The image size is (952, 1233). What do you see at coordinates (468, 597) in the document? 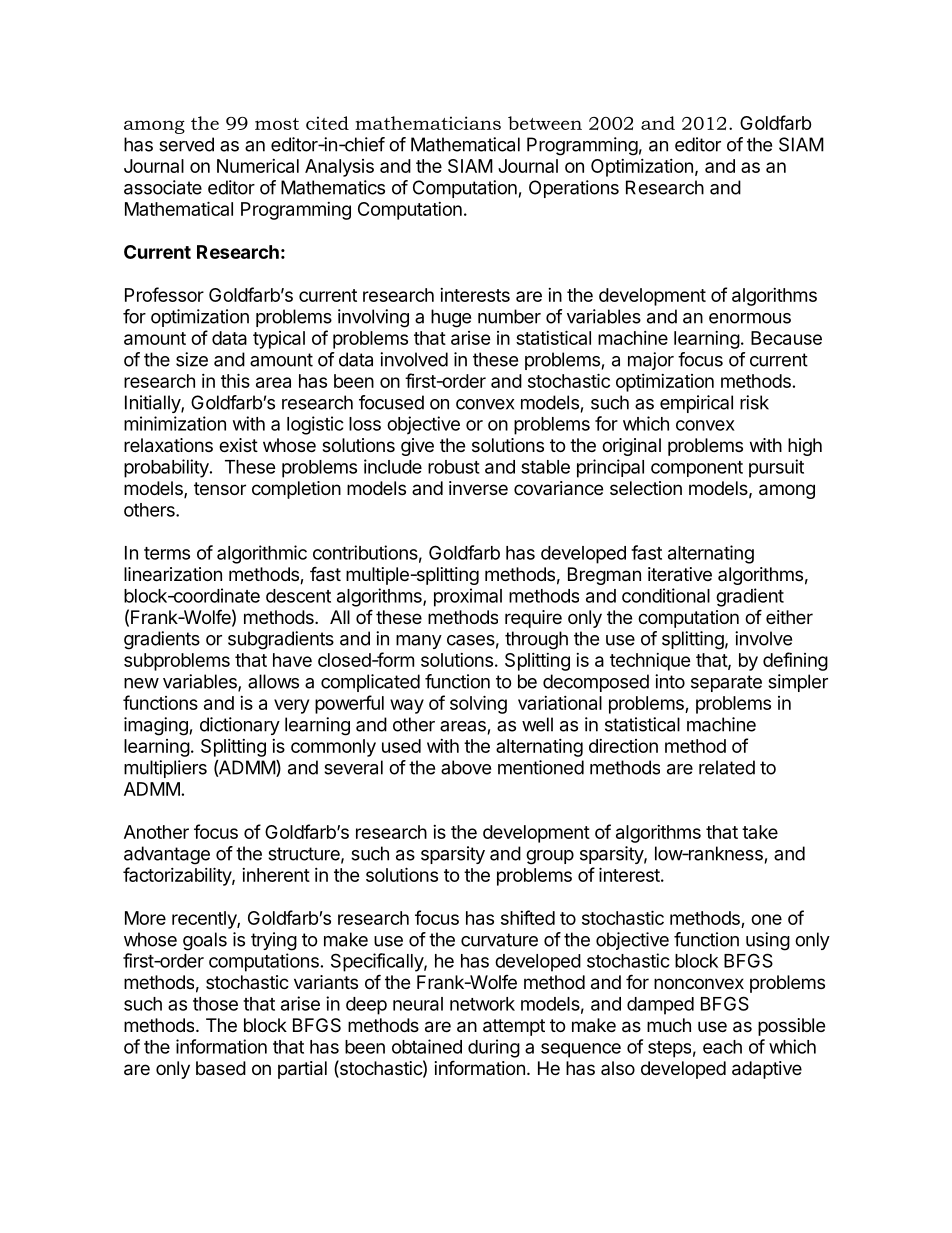
I see `proximal` at bounding box center [468, 597].
